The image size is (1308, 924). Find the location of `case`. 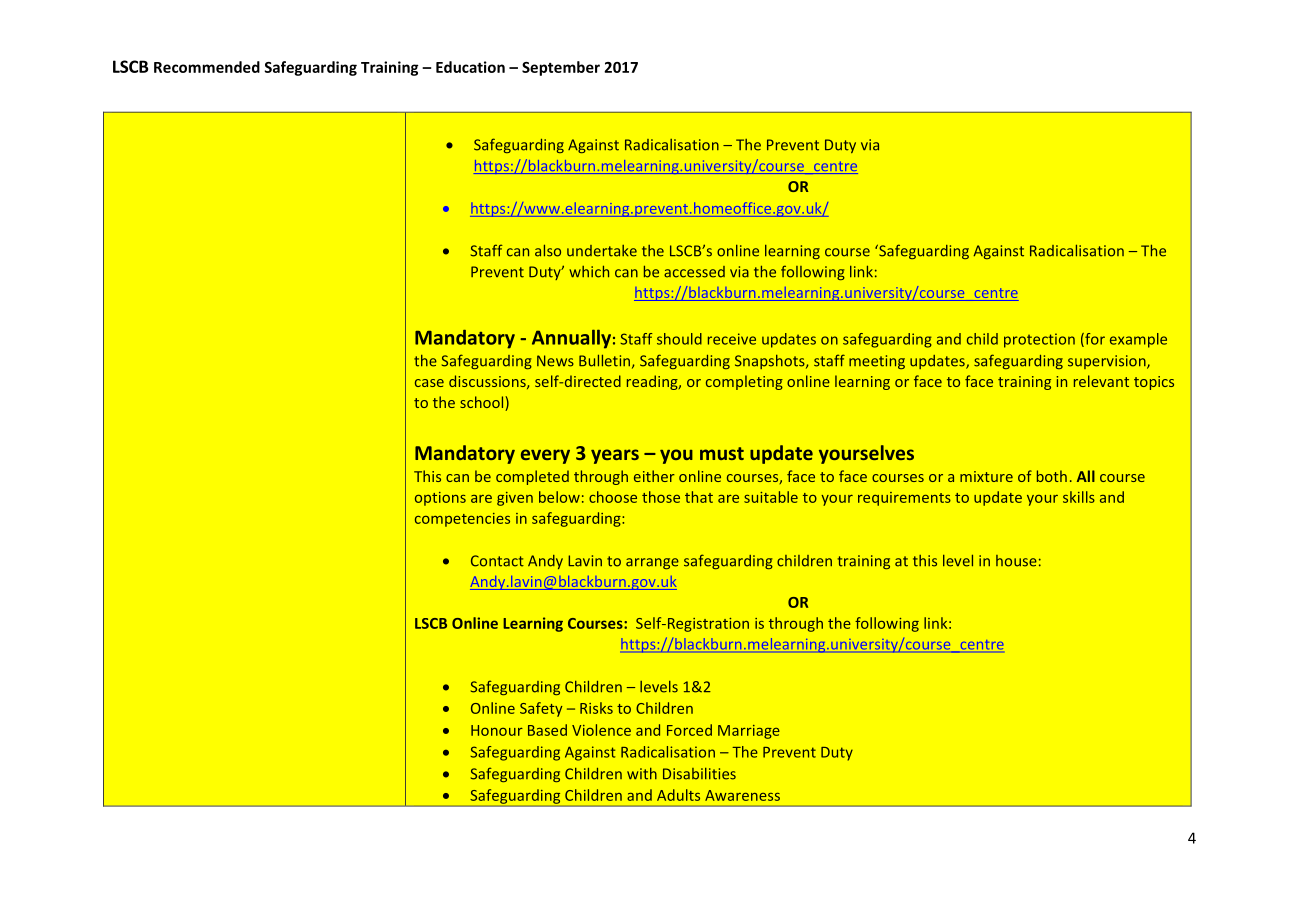

case is located at coordinates (429, 383).
